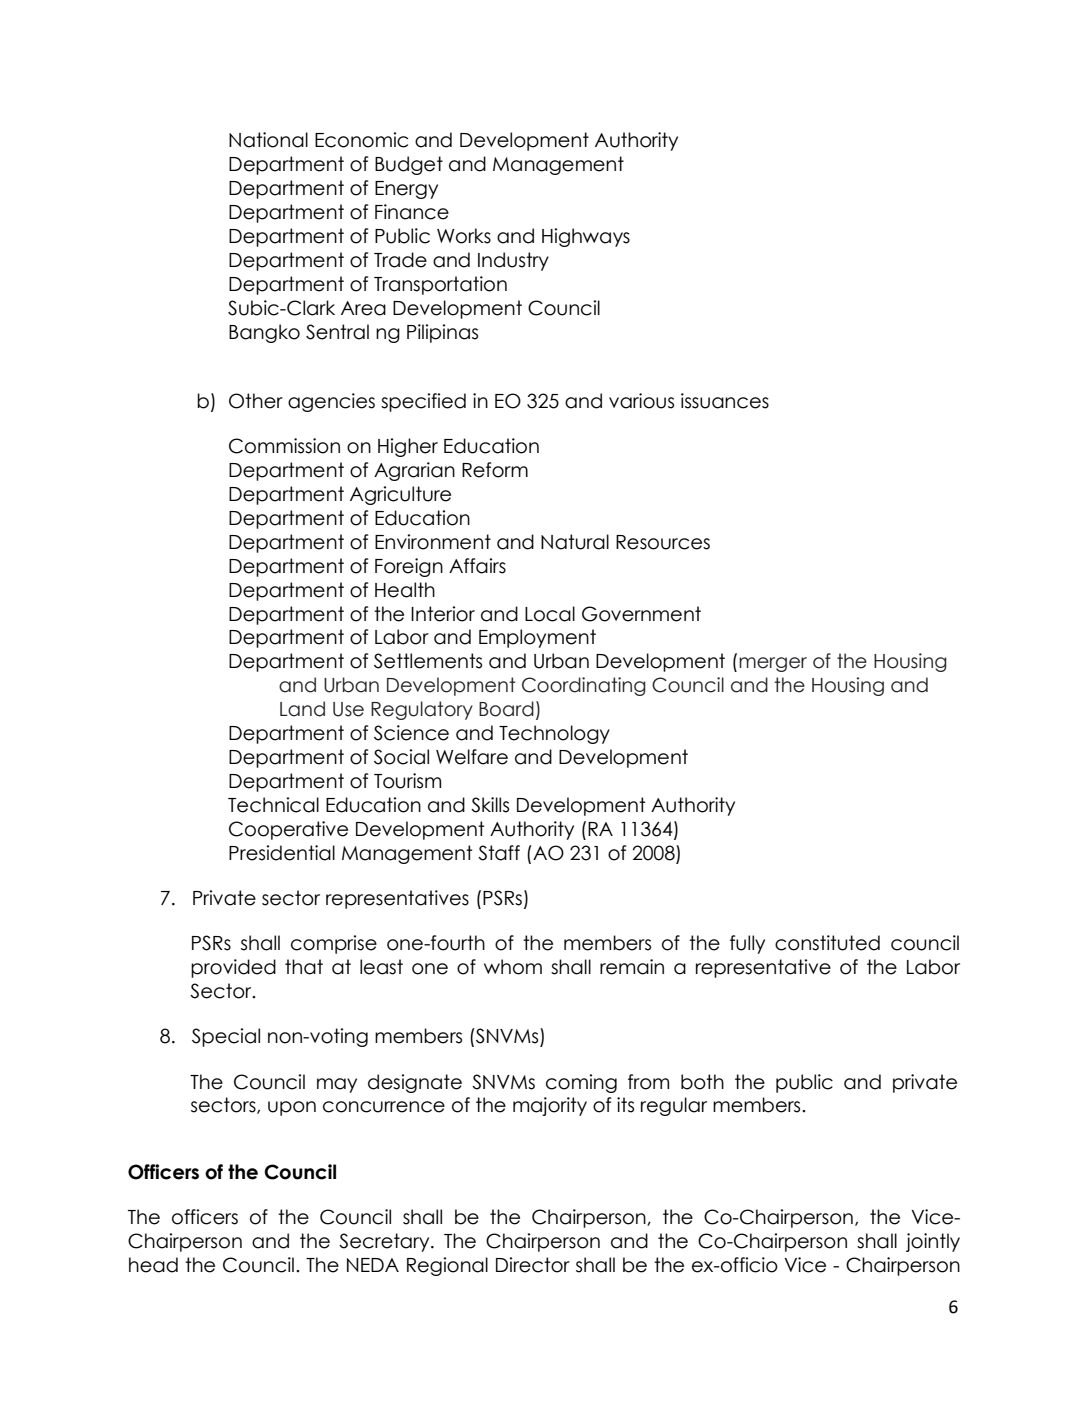 This page has height=1405, width=1086. What do you see at coordinates (663, 542) in the page?
I see `Resources` at bounding box center [663, 542].
